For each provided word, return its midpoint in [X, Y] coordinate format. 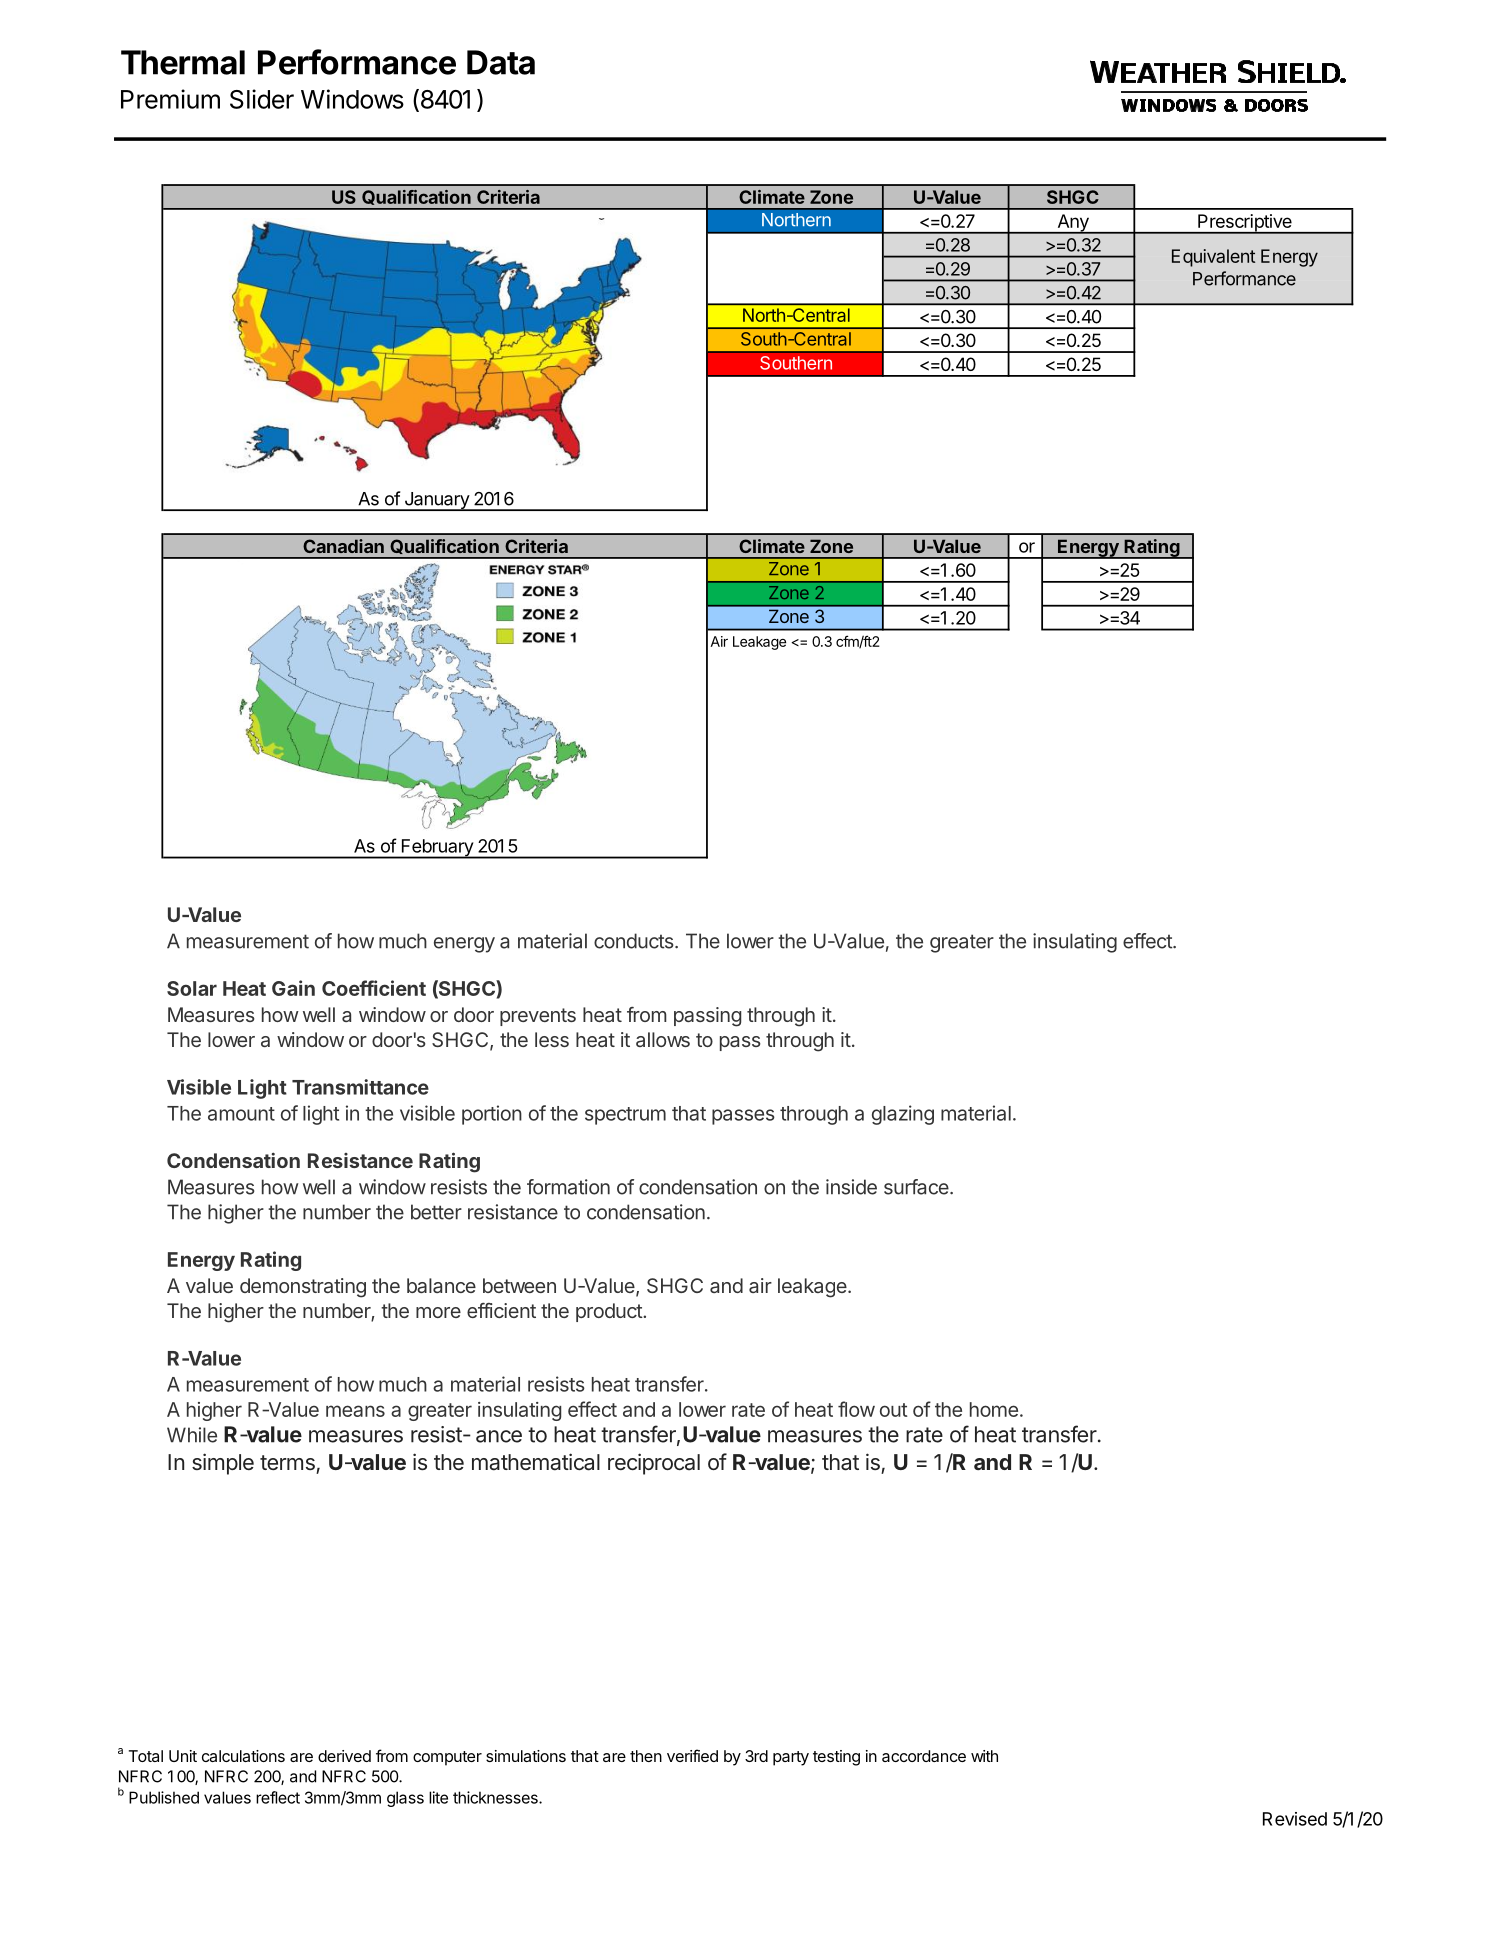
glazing [903, 1115]
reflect [278, 1797]
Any [1073, 224]
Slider [262, 99]
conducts [635, 941]
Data [501, 62]
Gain [293, 988]
